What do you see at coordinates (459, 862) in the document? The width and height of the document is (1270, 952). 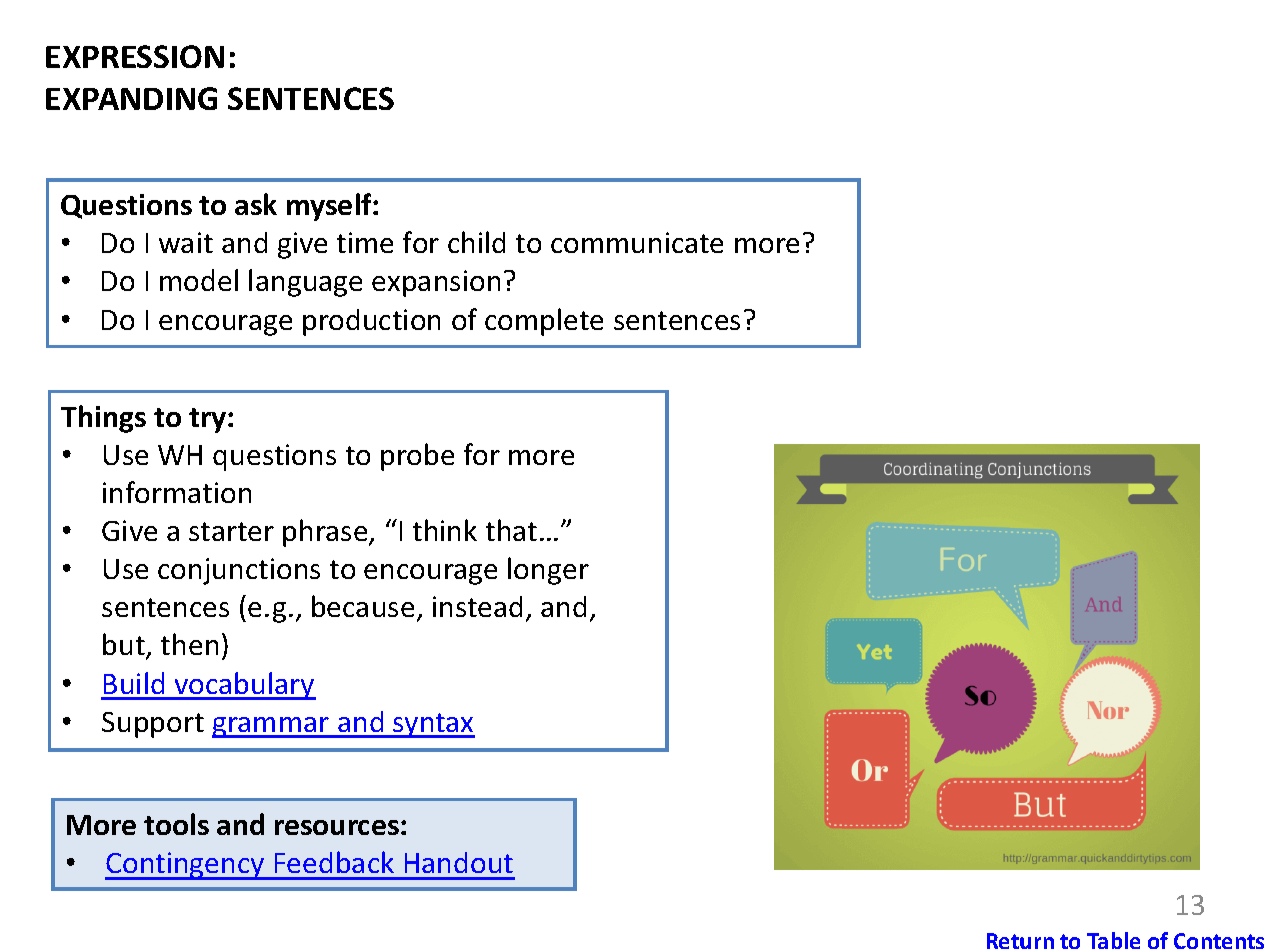 I see `Handout` at bounding box center [459, 862].
